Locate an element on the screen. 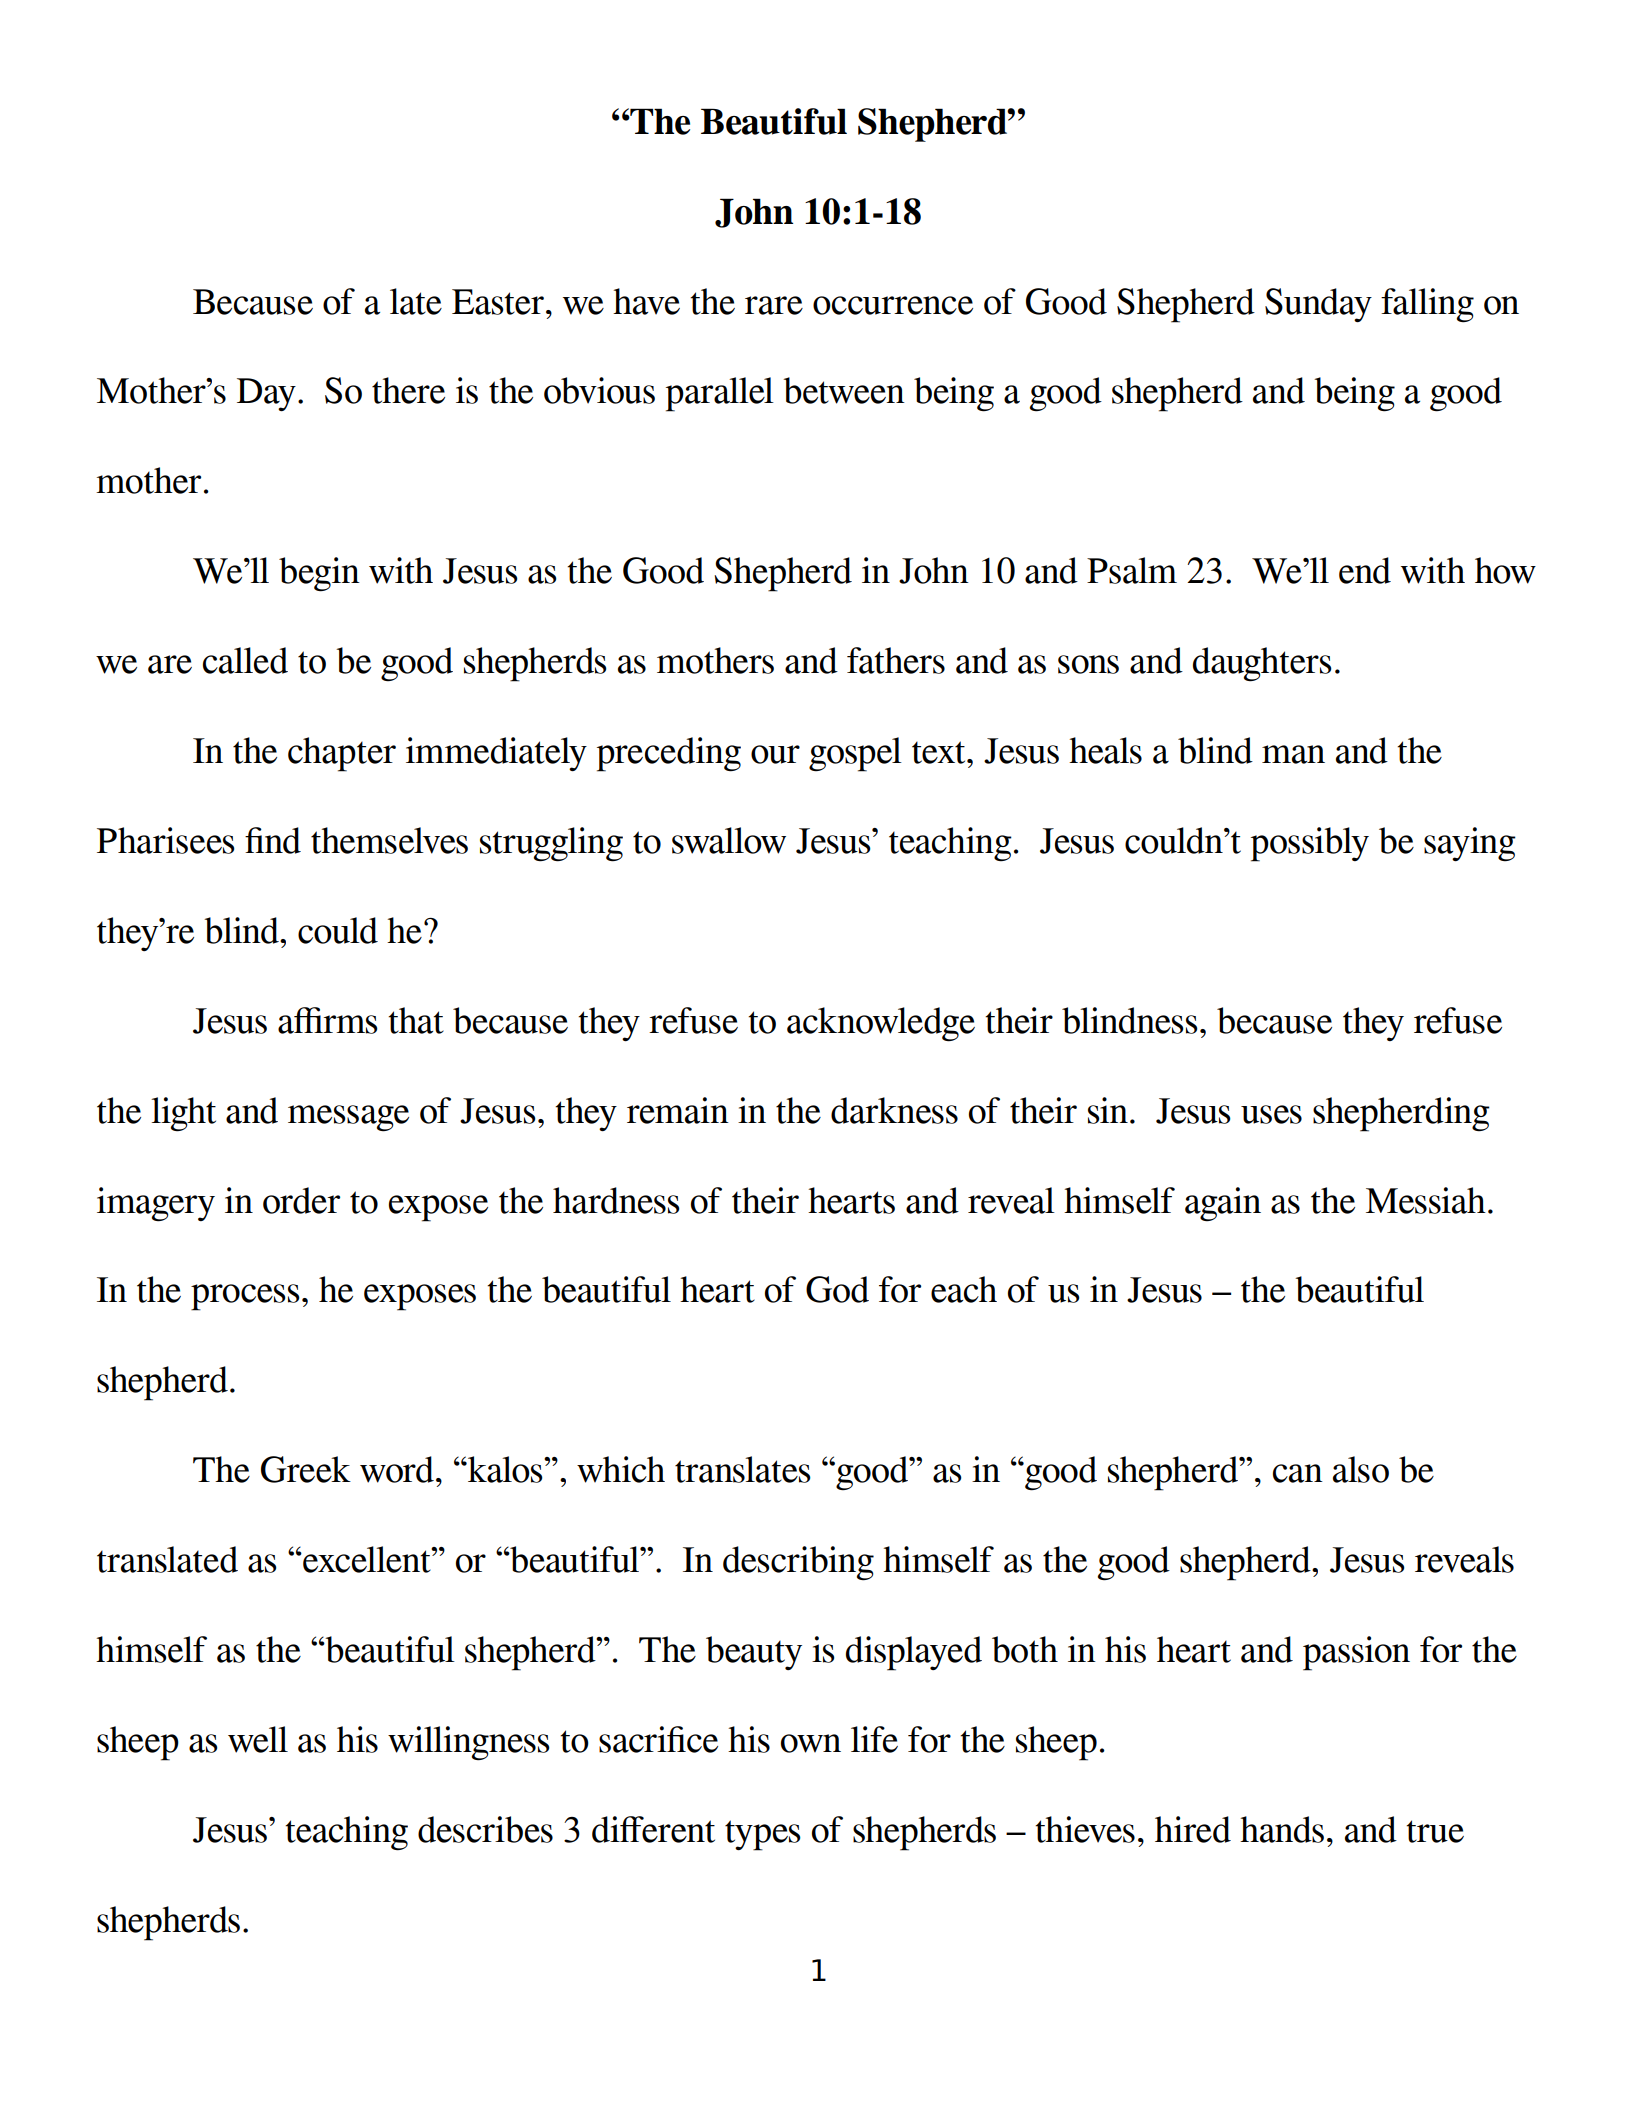  between is located at coordinates (844, 390).
